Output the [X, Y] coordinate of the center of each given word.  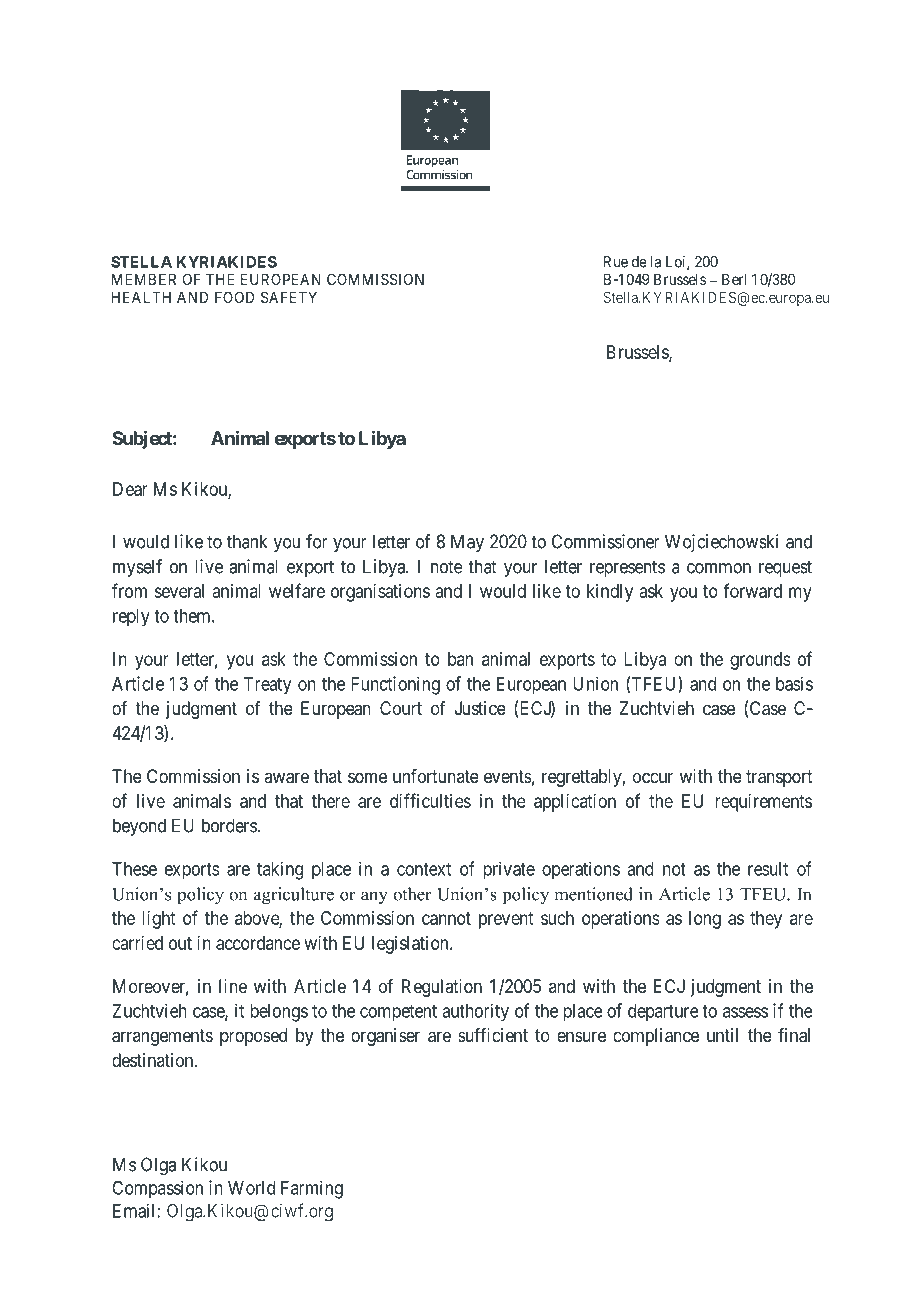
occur [653, 777]
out [180, 943]
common [719, 568]
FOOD [234, 297]
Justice [480, 708]
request [785, 568]
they [766, 920]
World [251, 1188]
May [467, 543]
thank [247, 541]
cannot [446, 918]
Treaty [267, 686]
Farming [312, 1189]
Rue [616, 262]
